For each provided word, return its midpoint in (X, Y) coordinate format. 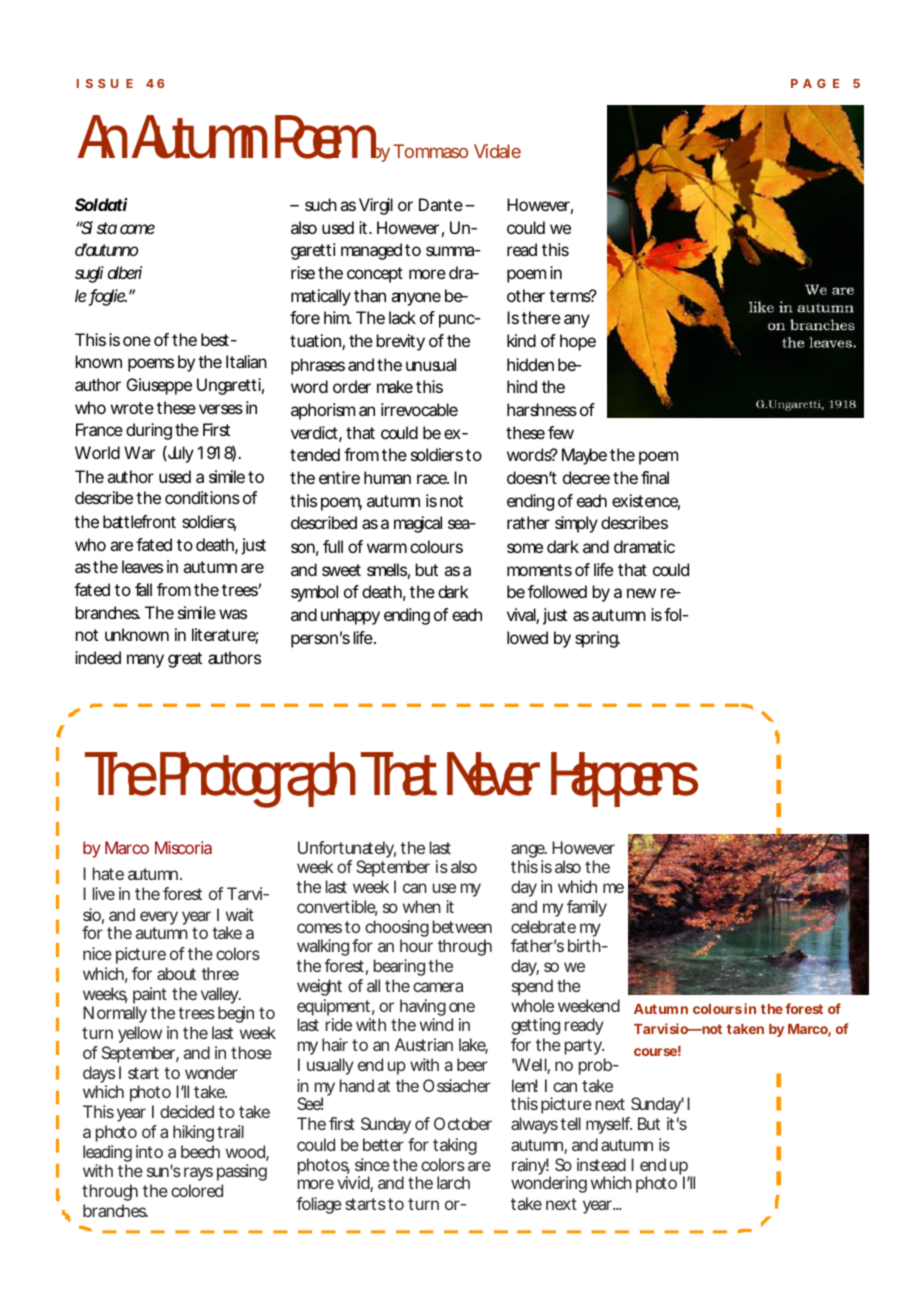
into (149, 1151)
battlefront (139, 521)
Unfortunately (347, 851)
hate (108, 873)
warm (387, 548)
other (526, 295)
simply (576, 524)
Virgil (376, 206)
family (587, 908)
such (321, 204)
